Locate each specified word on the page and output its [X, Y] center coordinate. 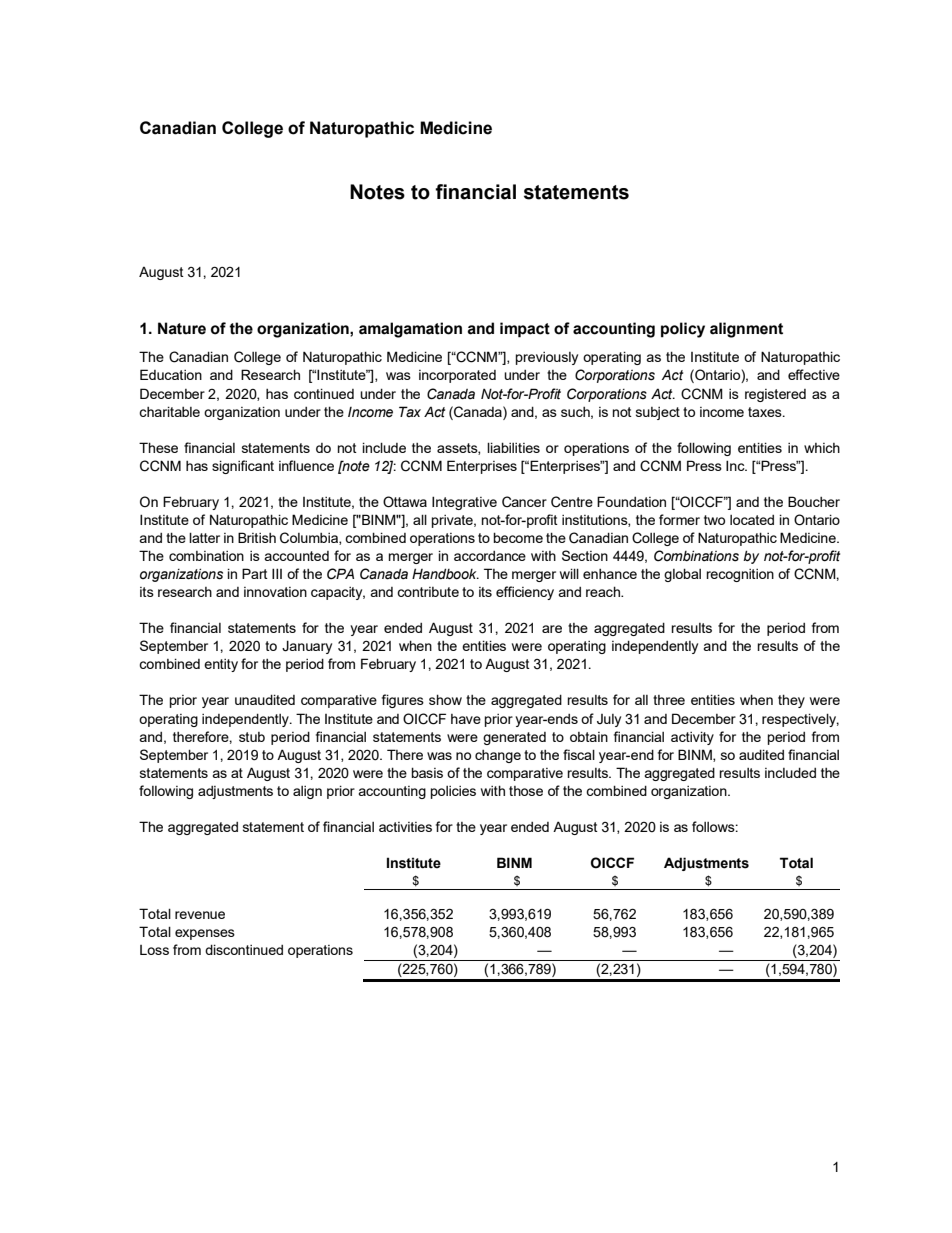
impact [525, 330]
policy [683, 330]
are [552, 629]
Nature [182, 328]
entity [221, 665]
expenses [205, 934]
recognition [740, 575]
